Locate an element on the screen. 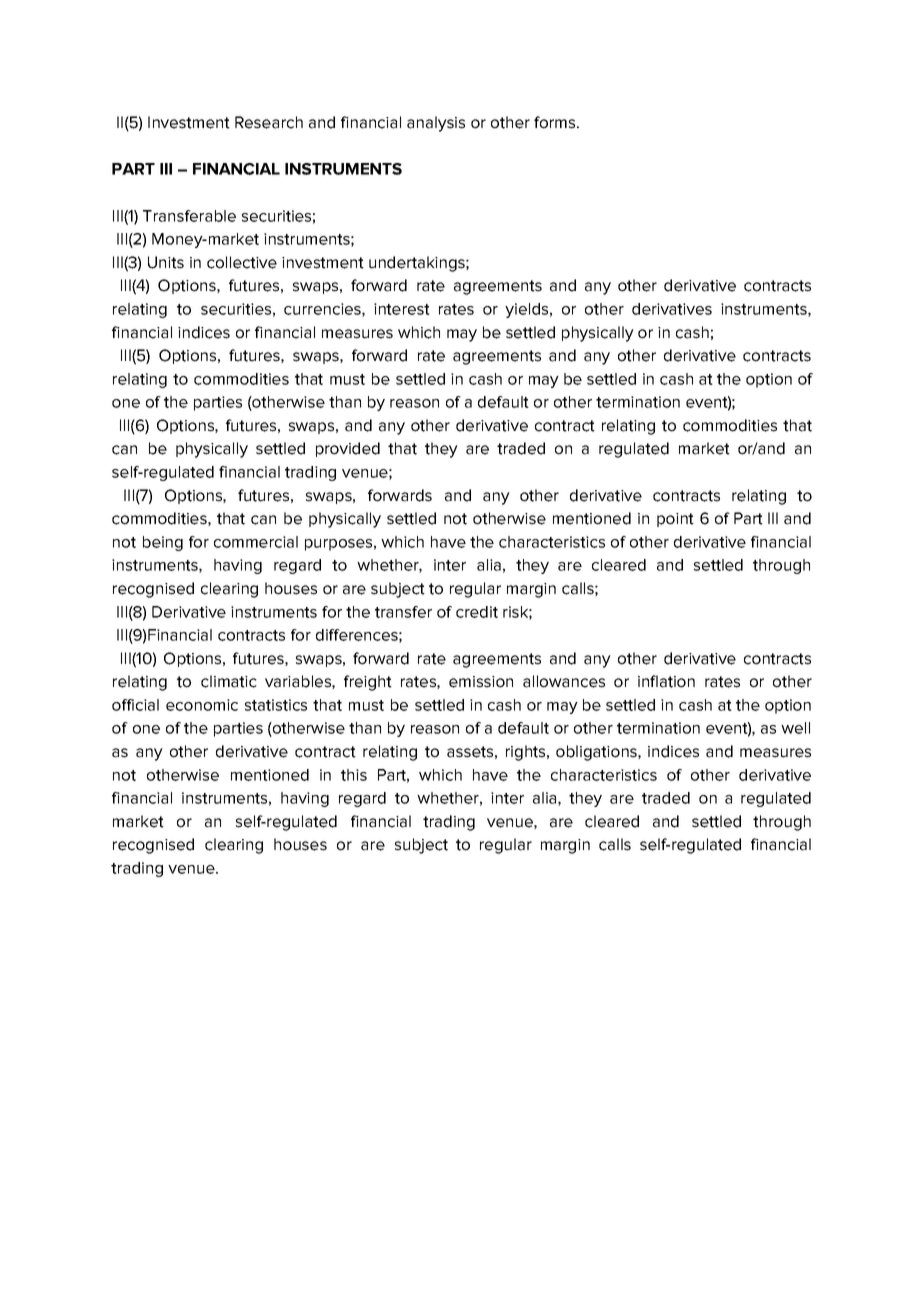 The image size is (924, 1308). analysis is located at coordinates (436, 124).
